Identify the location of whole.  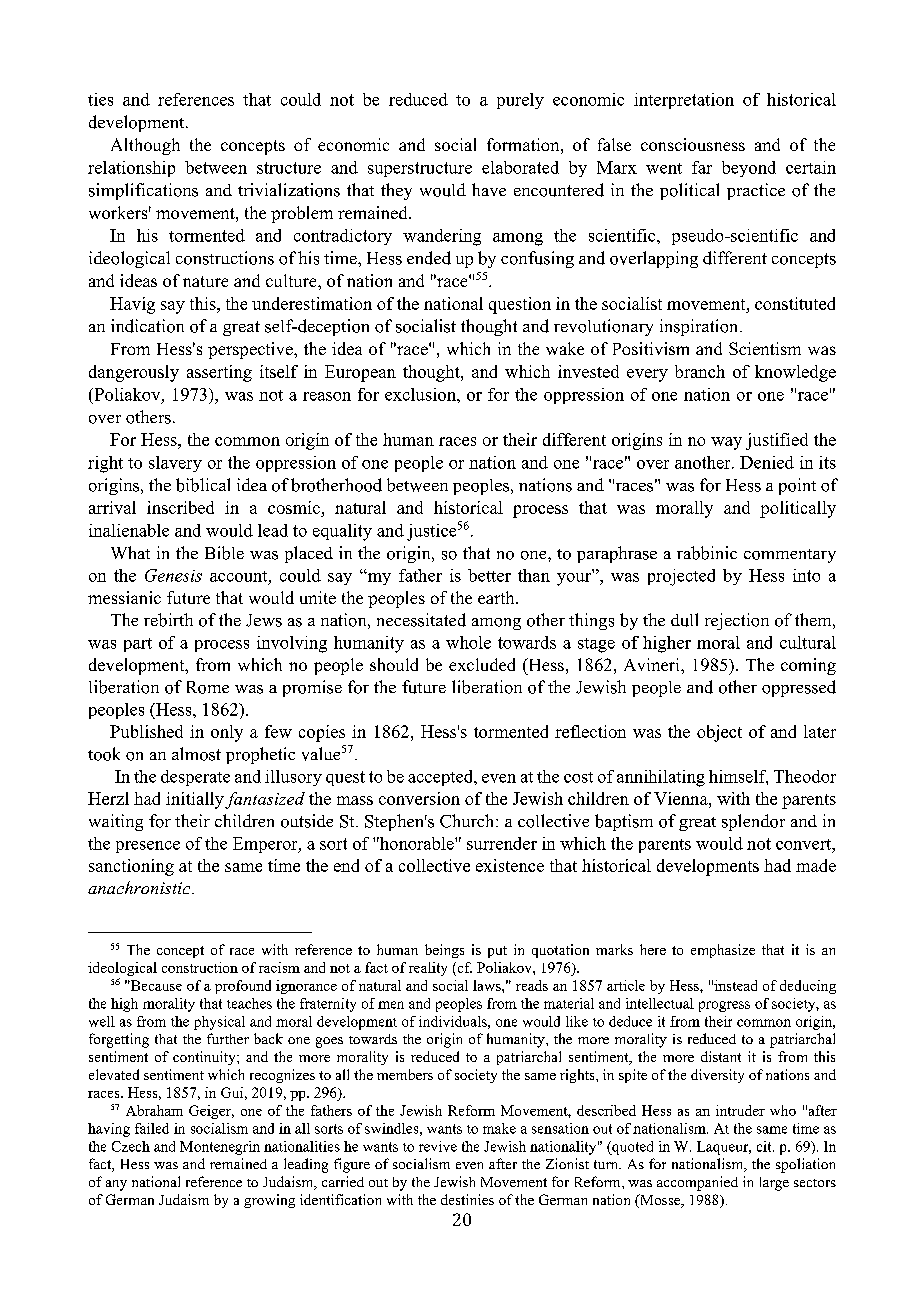
(468, 642).
